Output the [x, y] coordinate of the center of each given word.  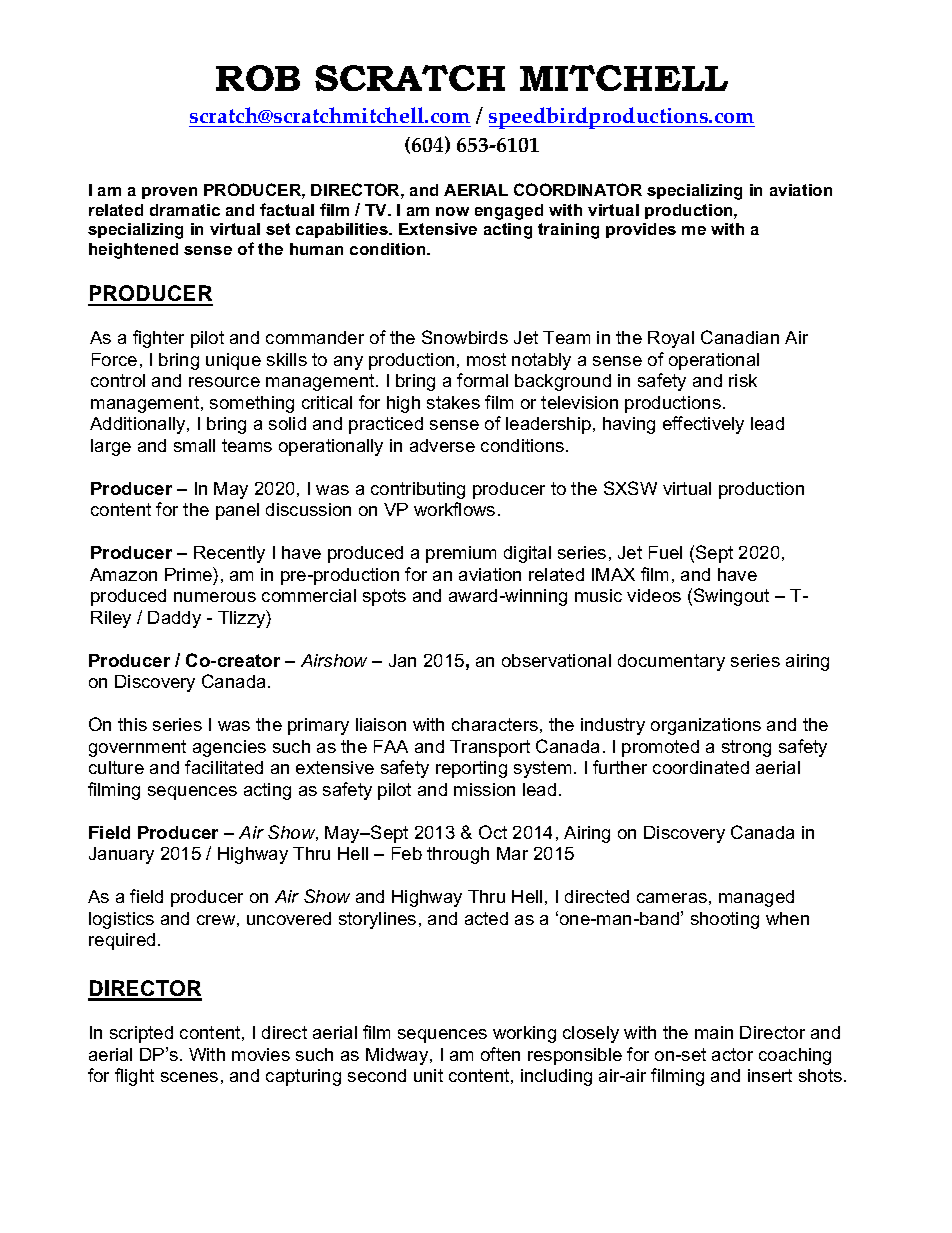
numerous [215, 597]
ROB [258, 78]
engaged [509, 212]
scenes [189, 1077]
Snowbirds [465, 337]
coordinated [701, 767]
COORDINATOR [578, 189]
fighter [158, 339]
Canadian [740, 337]
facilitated [224, 767]
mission [484, 789]
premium [461, 554]
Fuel [665, 552]
